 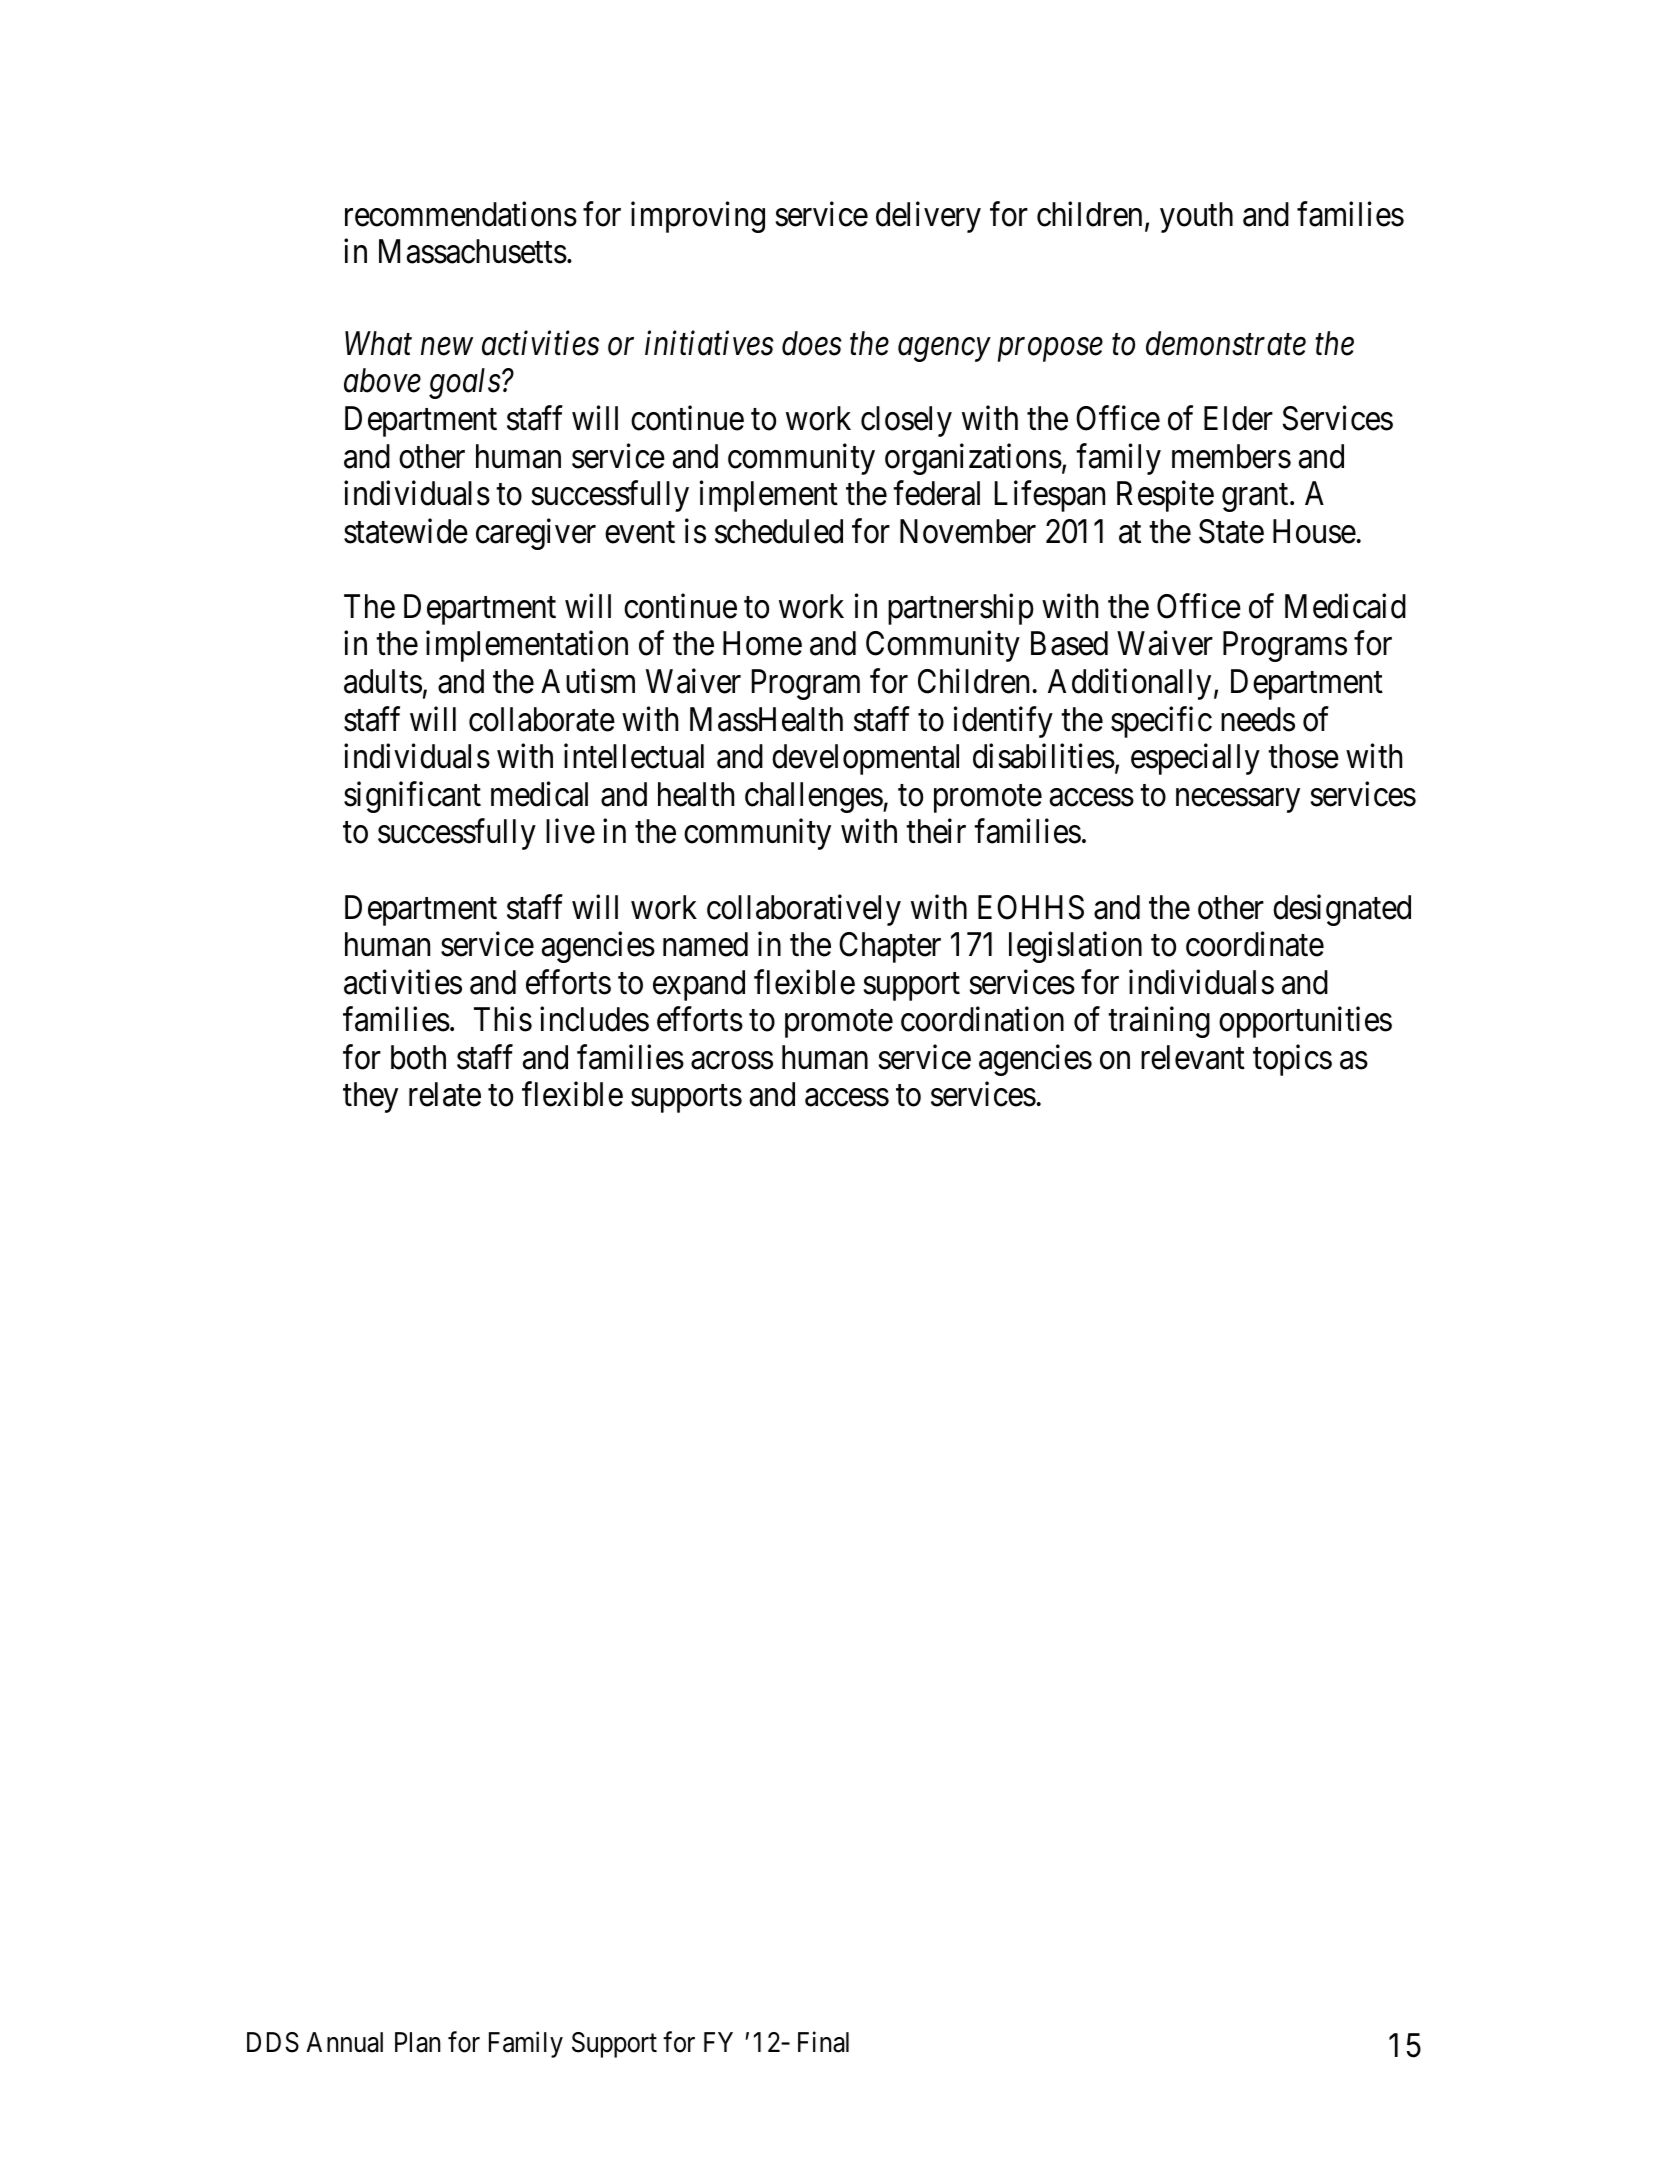 What do you see at coordinates (344, 2042) in the screenshot?
I see `Annual` at bounding box center [344, 2042].
